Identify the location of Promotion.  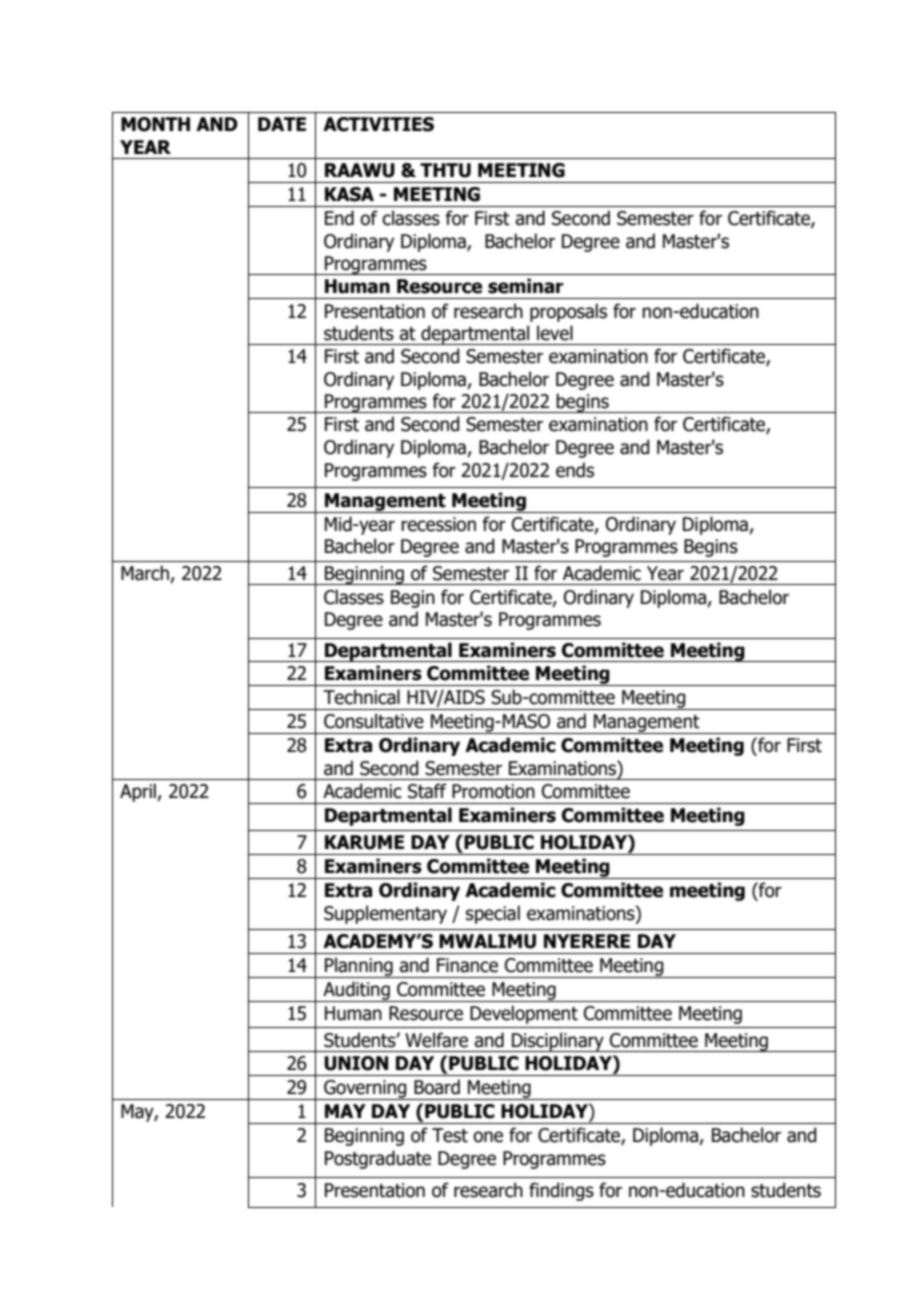
(493, 791).
